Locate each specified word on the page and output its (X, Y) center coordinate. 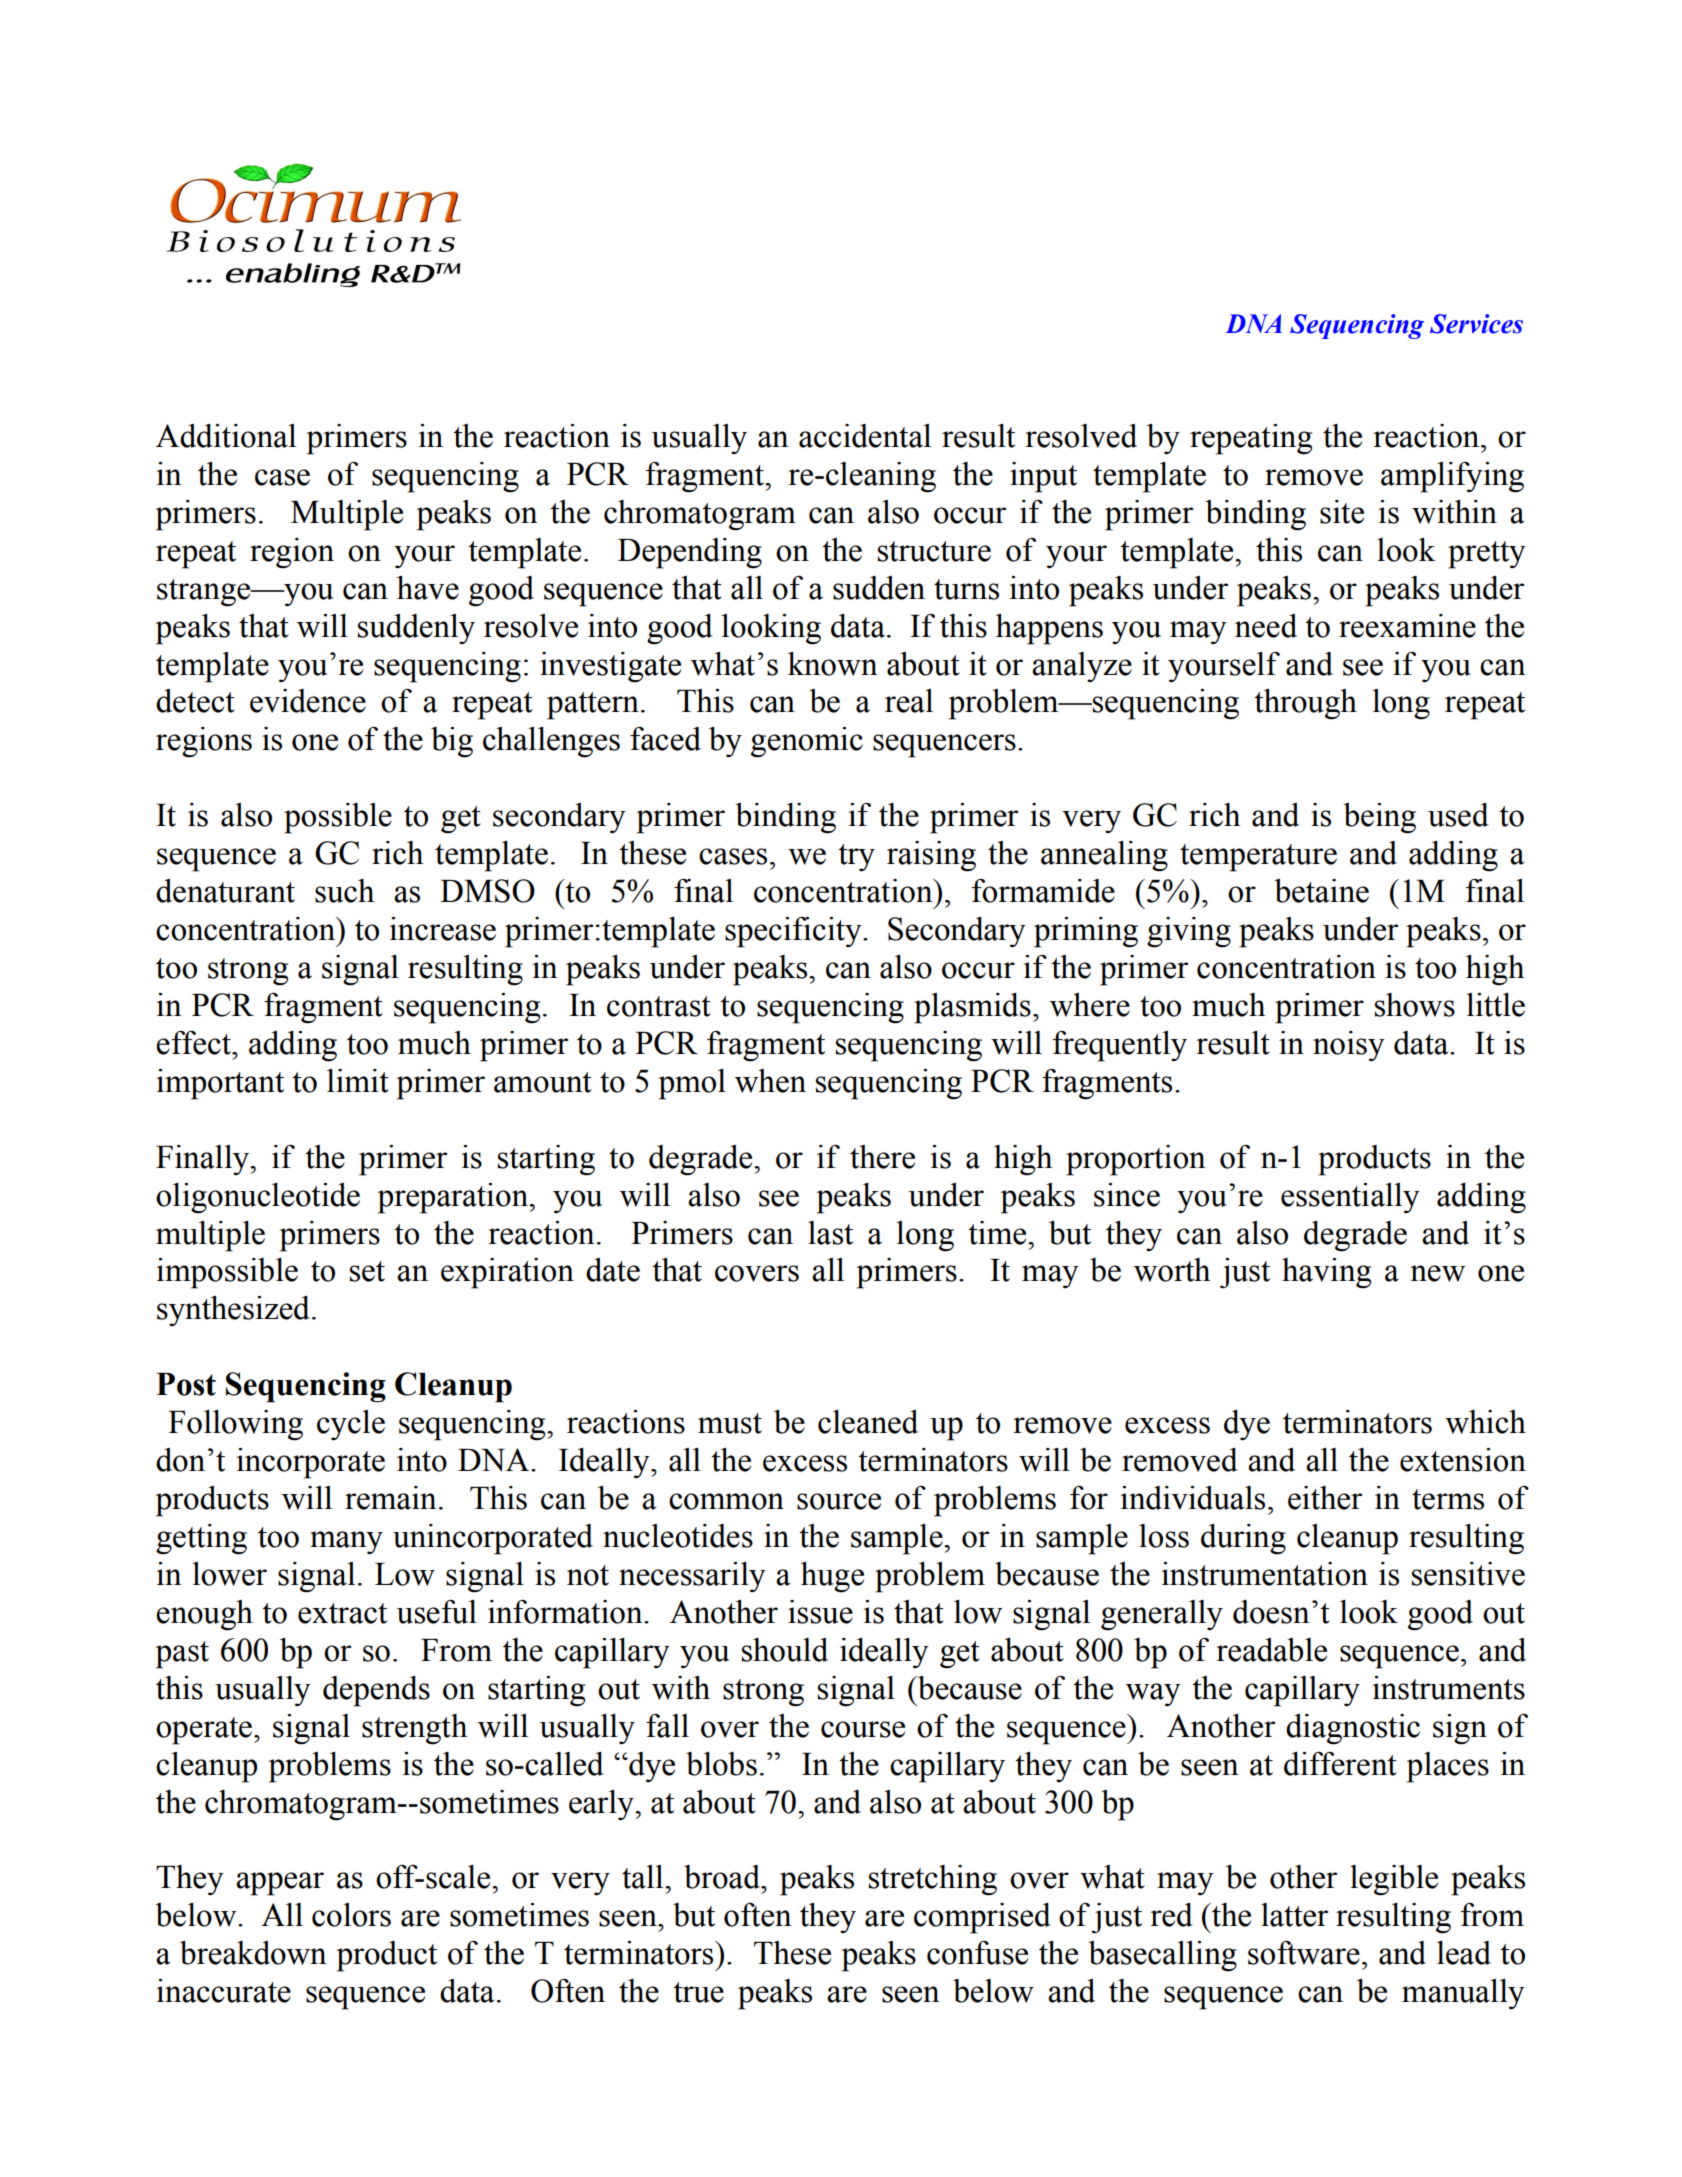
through (1305, 704)
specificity (794, 932)
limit (358, 1081)
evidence (308, 701)
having (1326, 1273)
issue (820, 1612)
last (830, 1233)
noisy (1349, 1046)
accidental (865, 436)
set (367, 1271)
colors (351, 1915)
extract (342, 1613)
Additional (226, 436)
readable (1271, 1650)
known (833, 664)
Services (1476, 324)
